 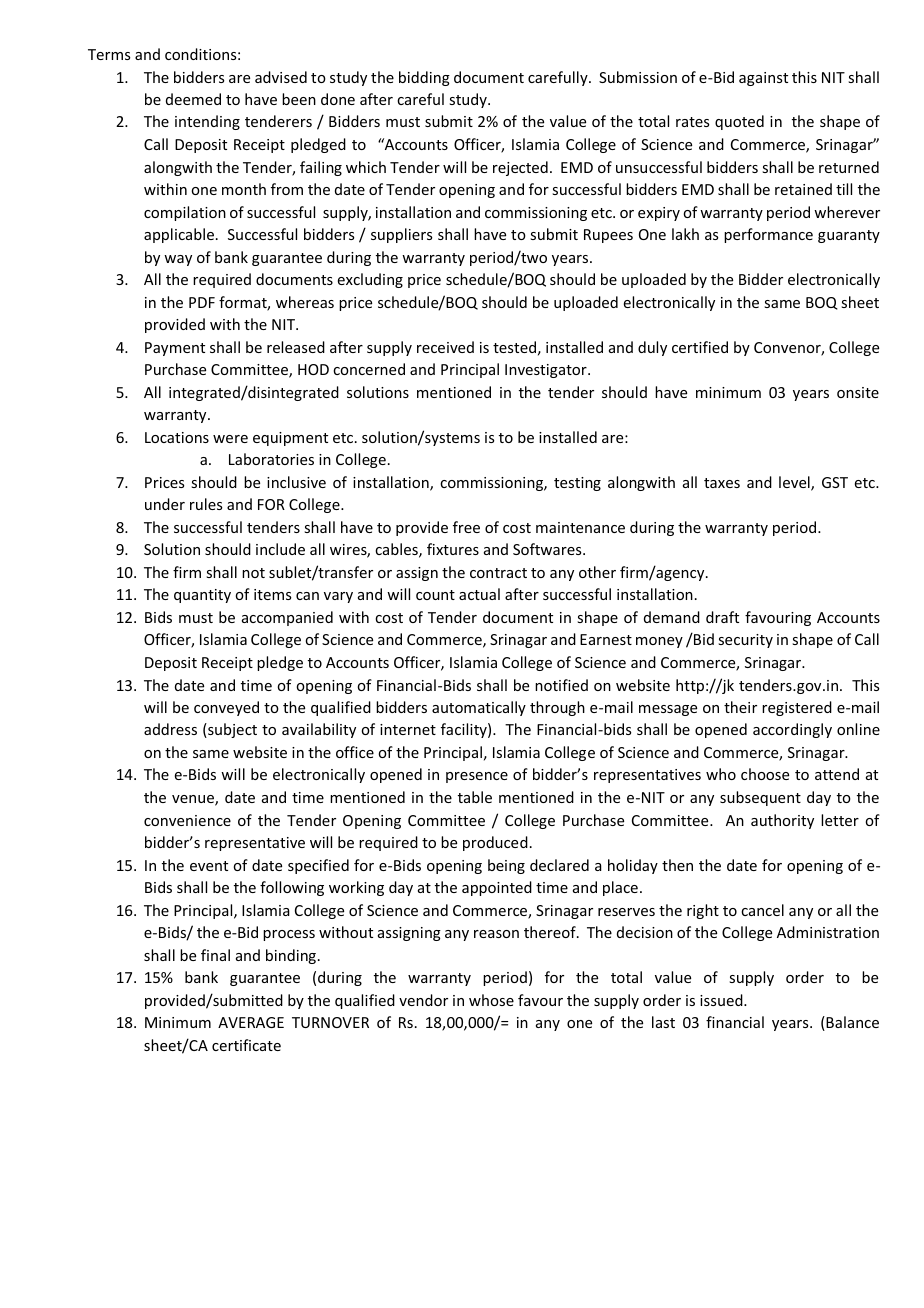 I want to click on deemed, so click(x=193, y=99).
